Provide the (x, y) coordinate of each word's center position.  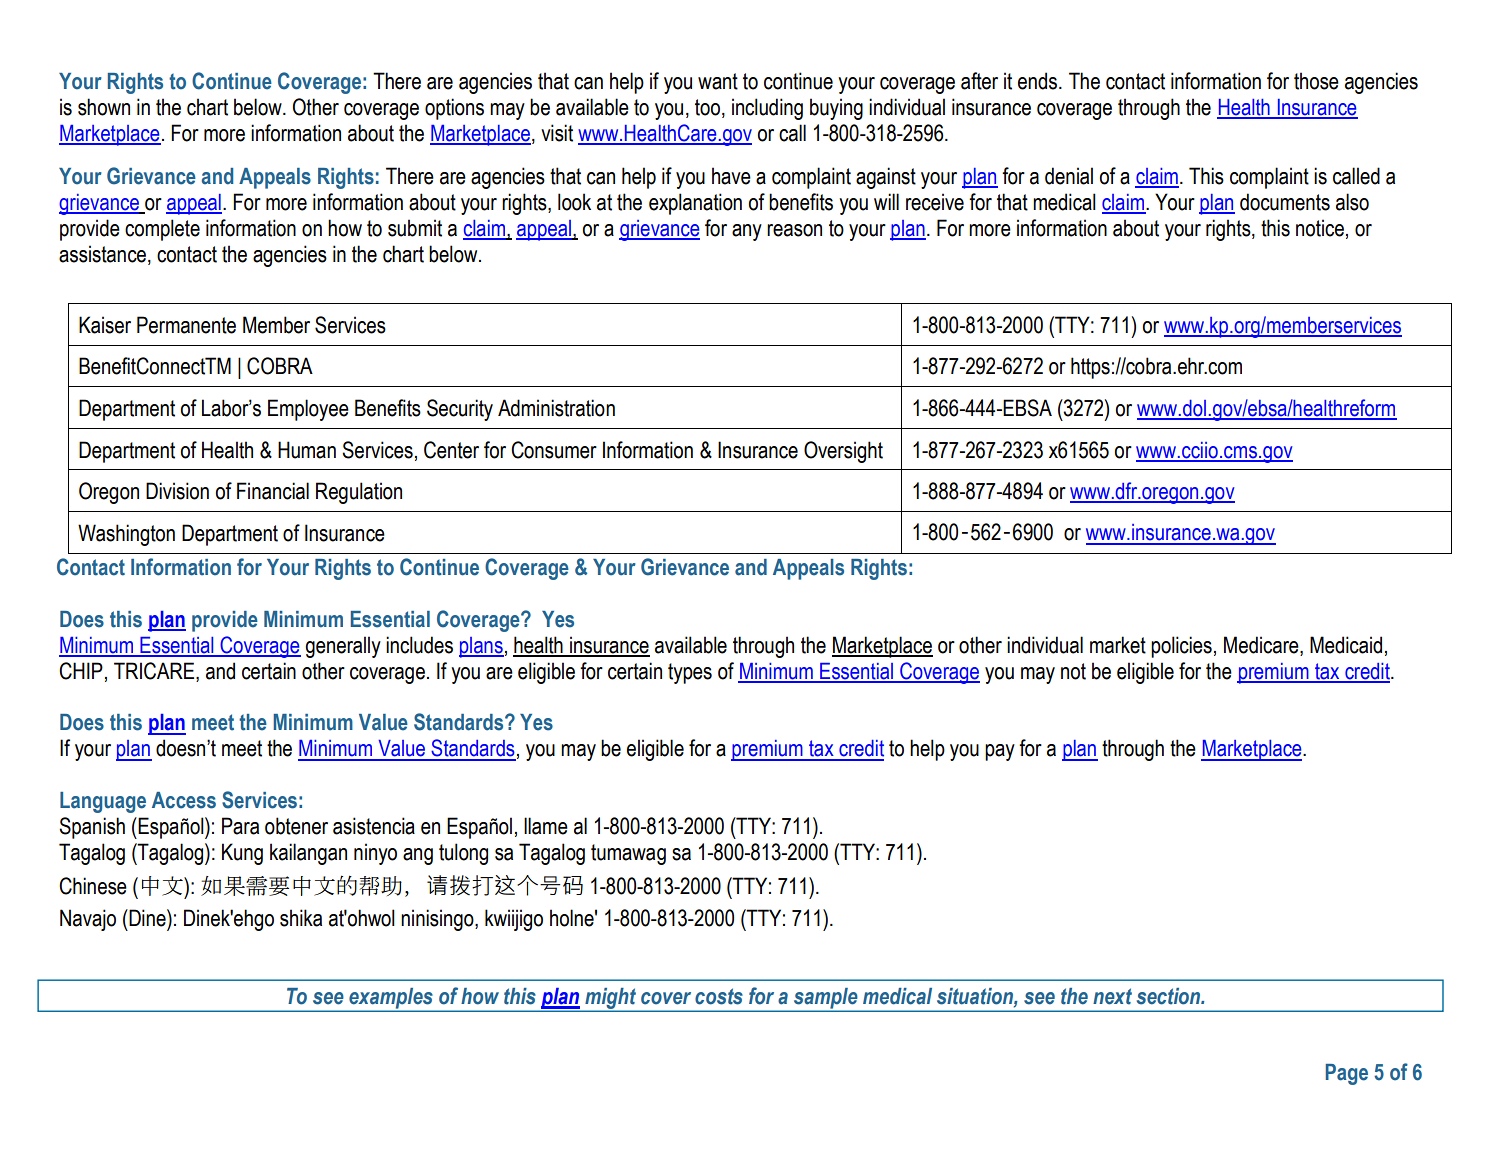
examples (391, 999)
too (707, 107)
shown (104, 107)
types (690, 673)
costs (719, 996)
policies (1181, 647)
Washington (126, 535)
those (1316, 81)
